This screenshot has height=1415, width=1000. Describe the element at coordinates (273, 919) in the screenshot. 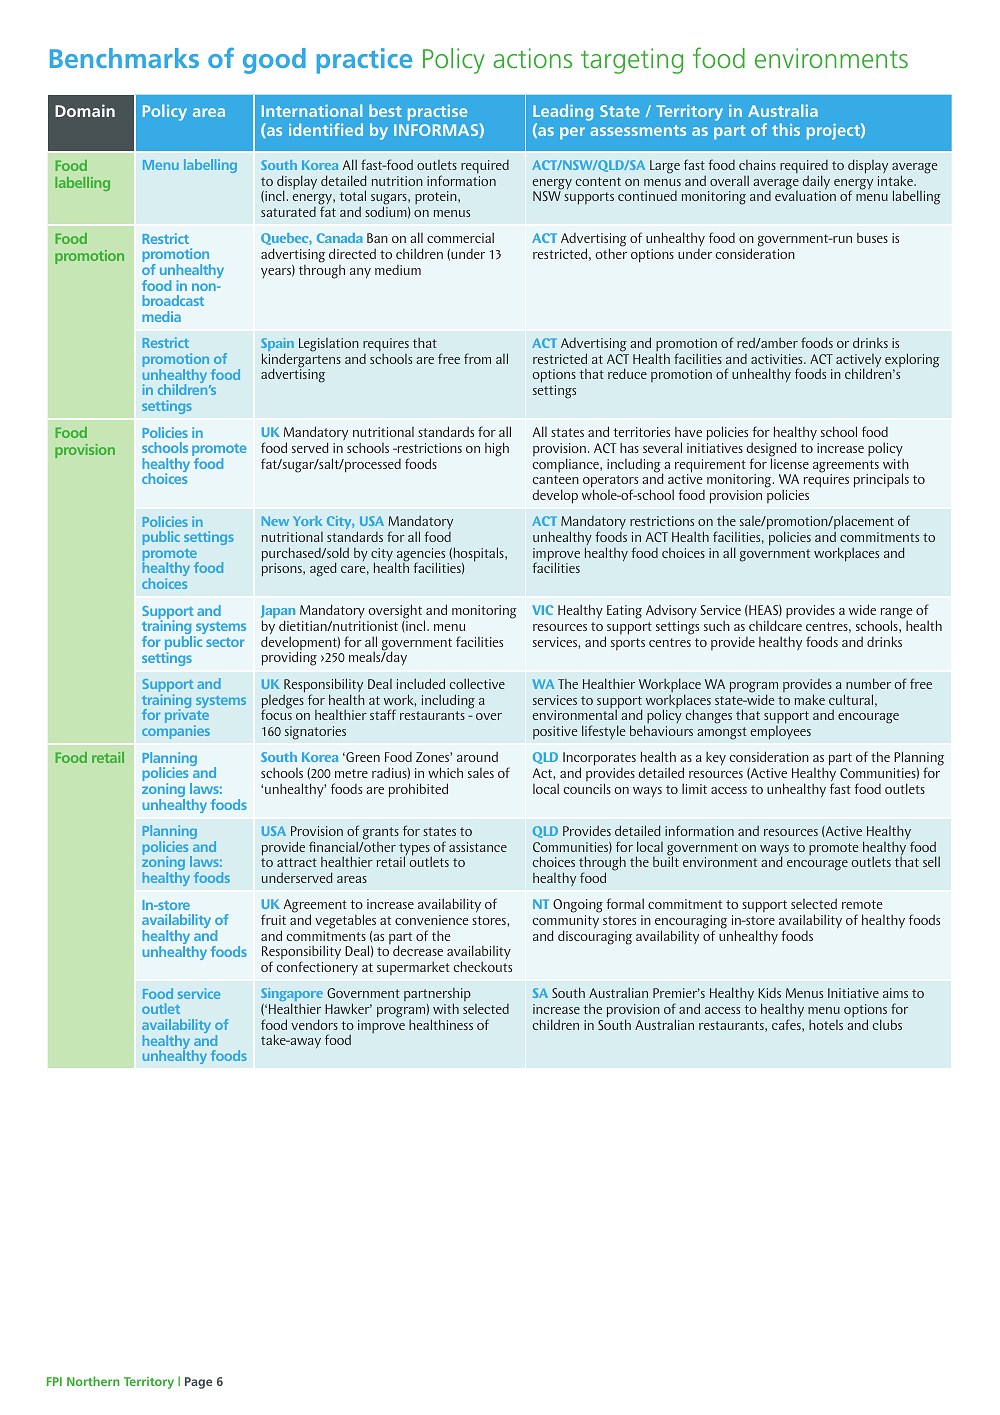

I see `fruit` at that location.
